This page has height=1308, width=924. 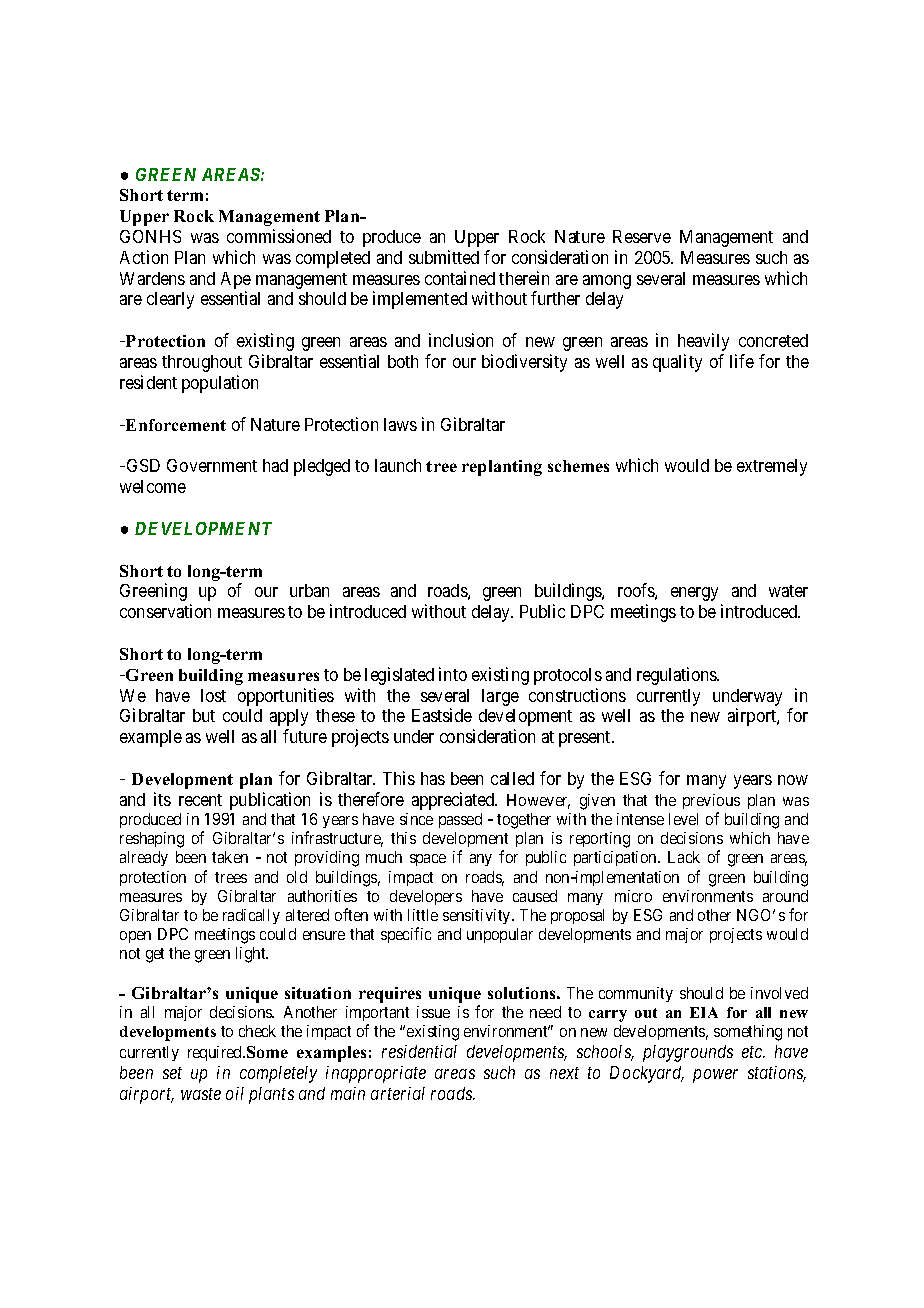 What do you see at coordinates (201, 1094) in the page?
I see `waste` at bounding box center [201, 1094].
